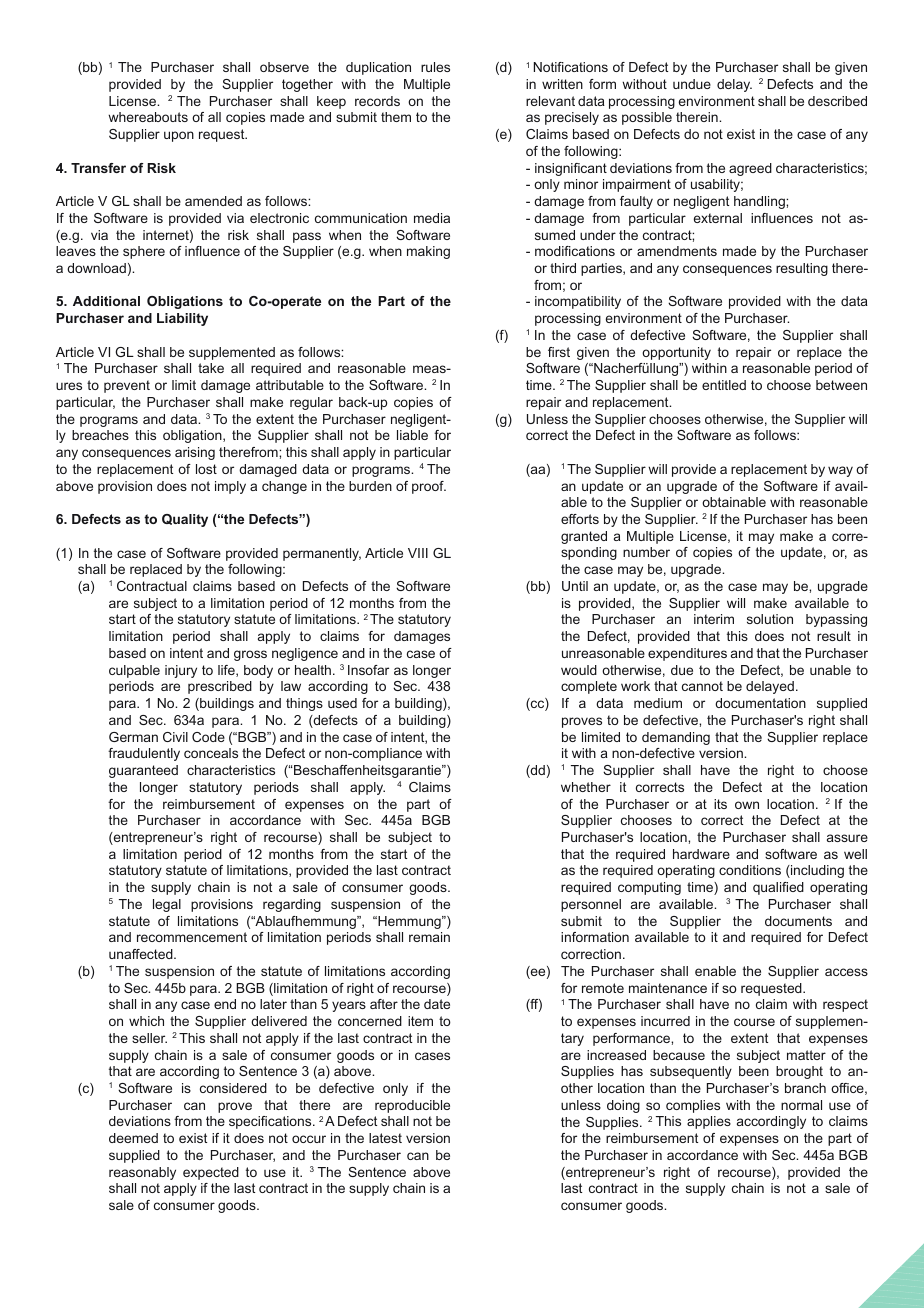 The height and width of the screenshot is (1308, 924). Describe the element at coordinates (709, 1122) in the screenshot. I see `applies` at that location.
